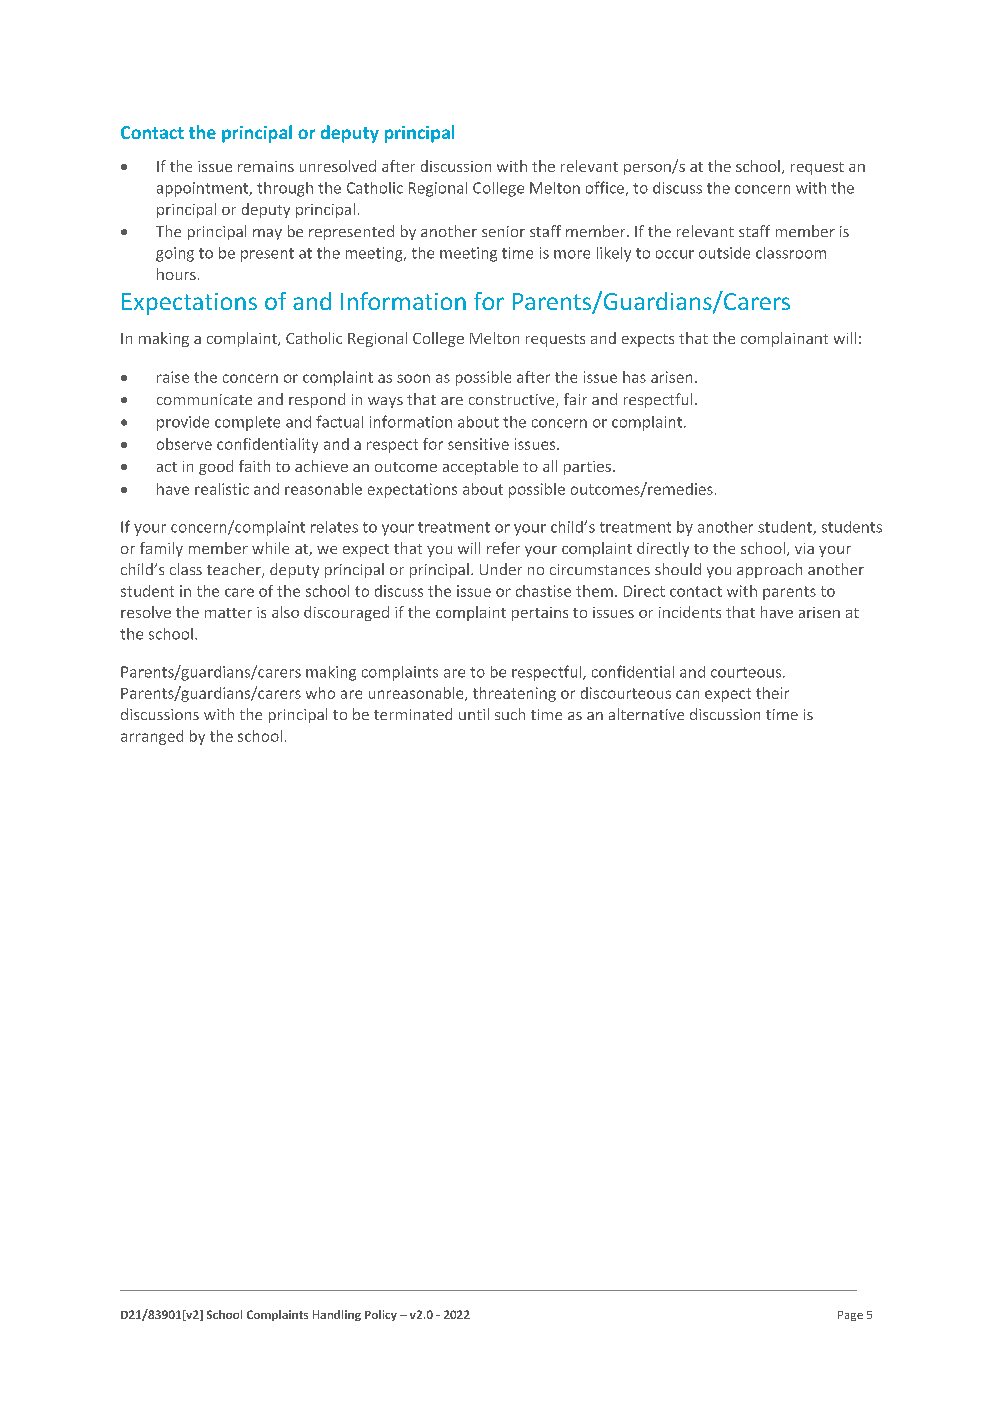 The height and width of the screenshot is (1404, 993). What do you see at coordinates (152, 737) in the screenshot?
I see `arranged` at bounding box center [152, 737].
